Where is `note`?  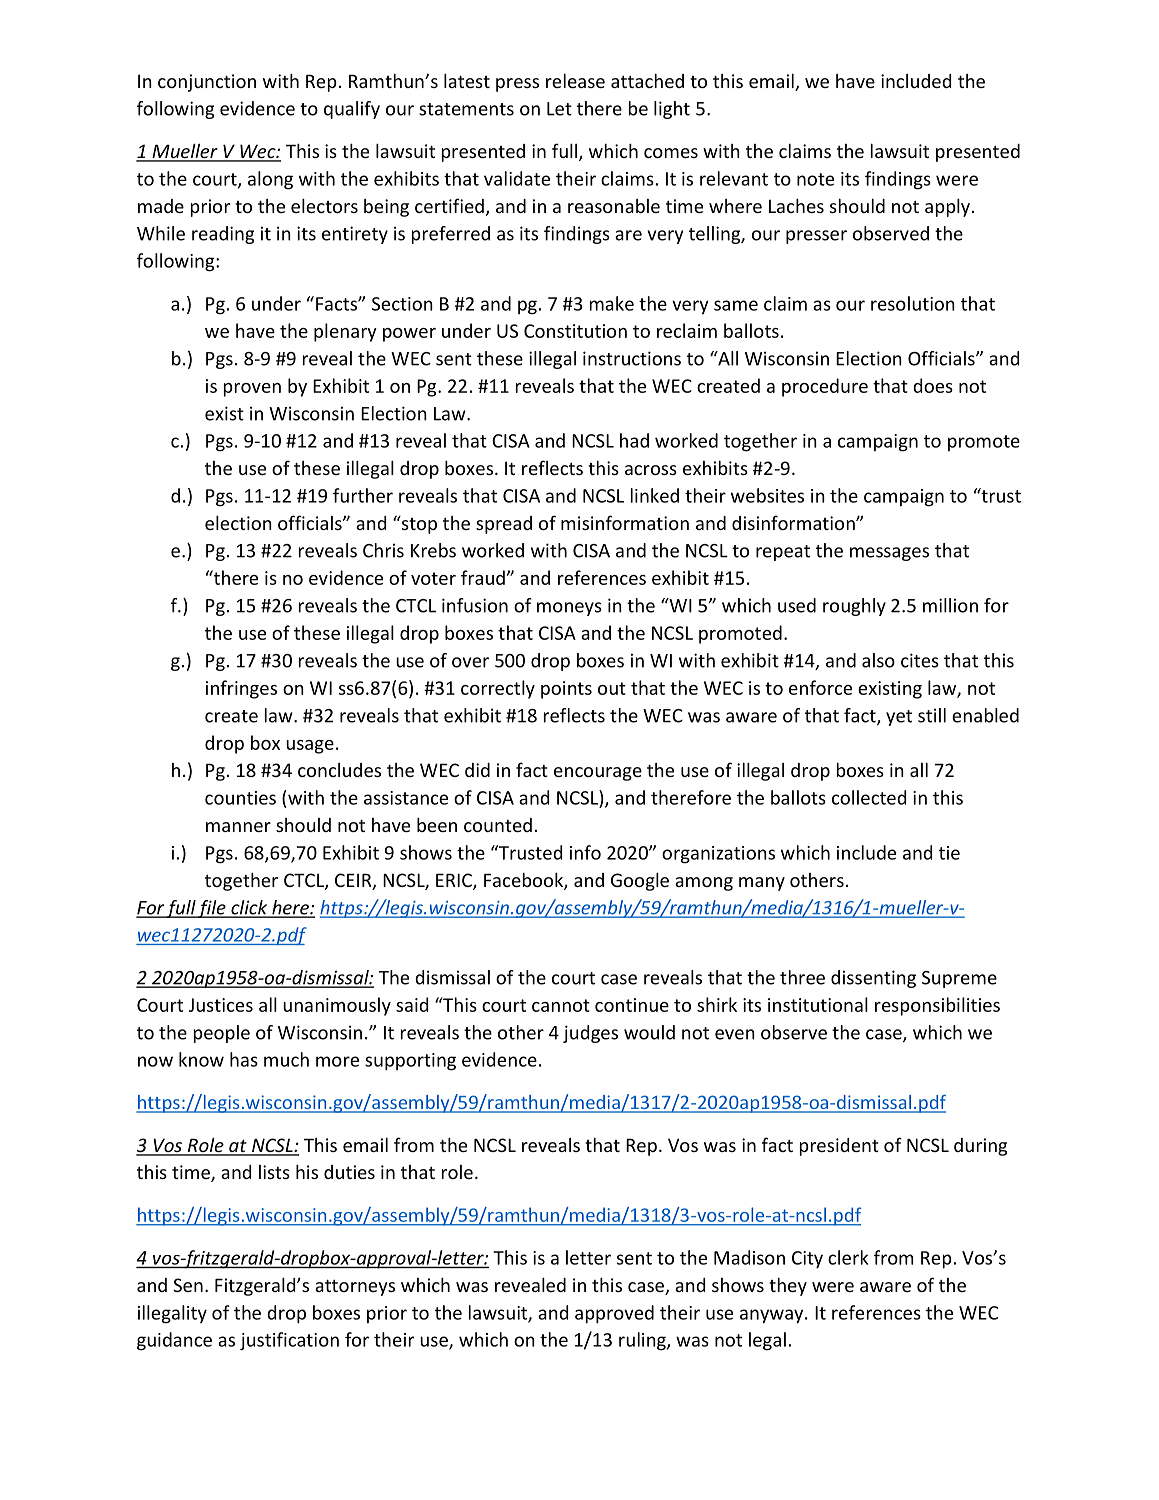 note is located at coordinates (815, 179).
